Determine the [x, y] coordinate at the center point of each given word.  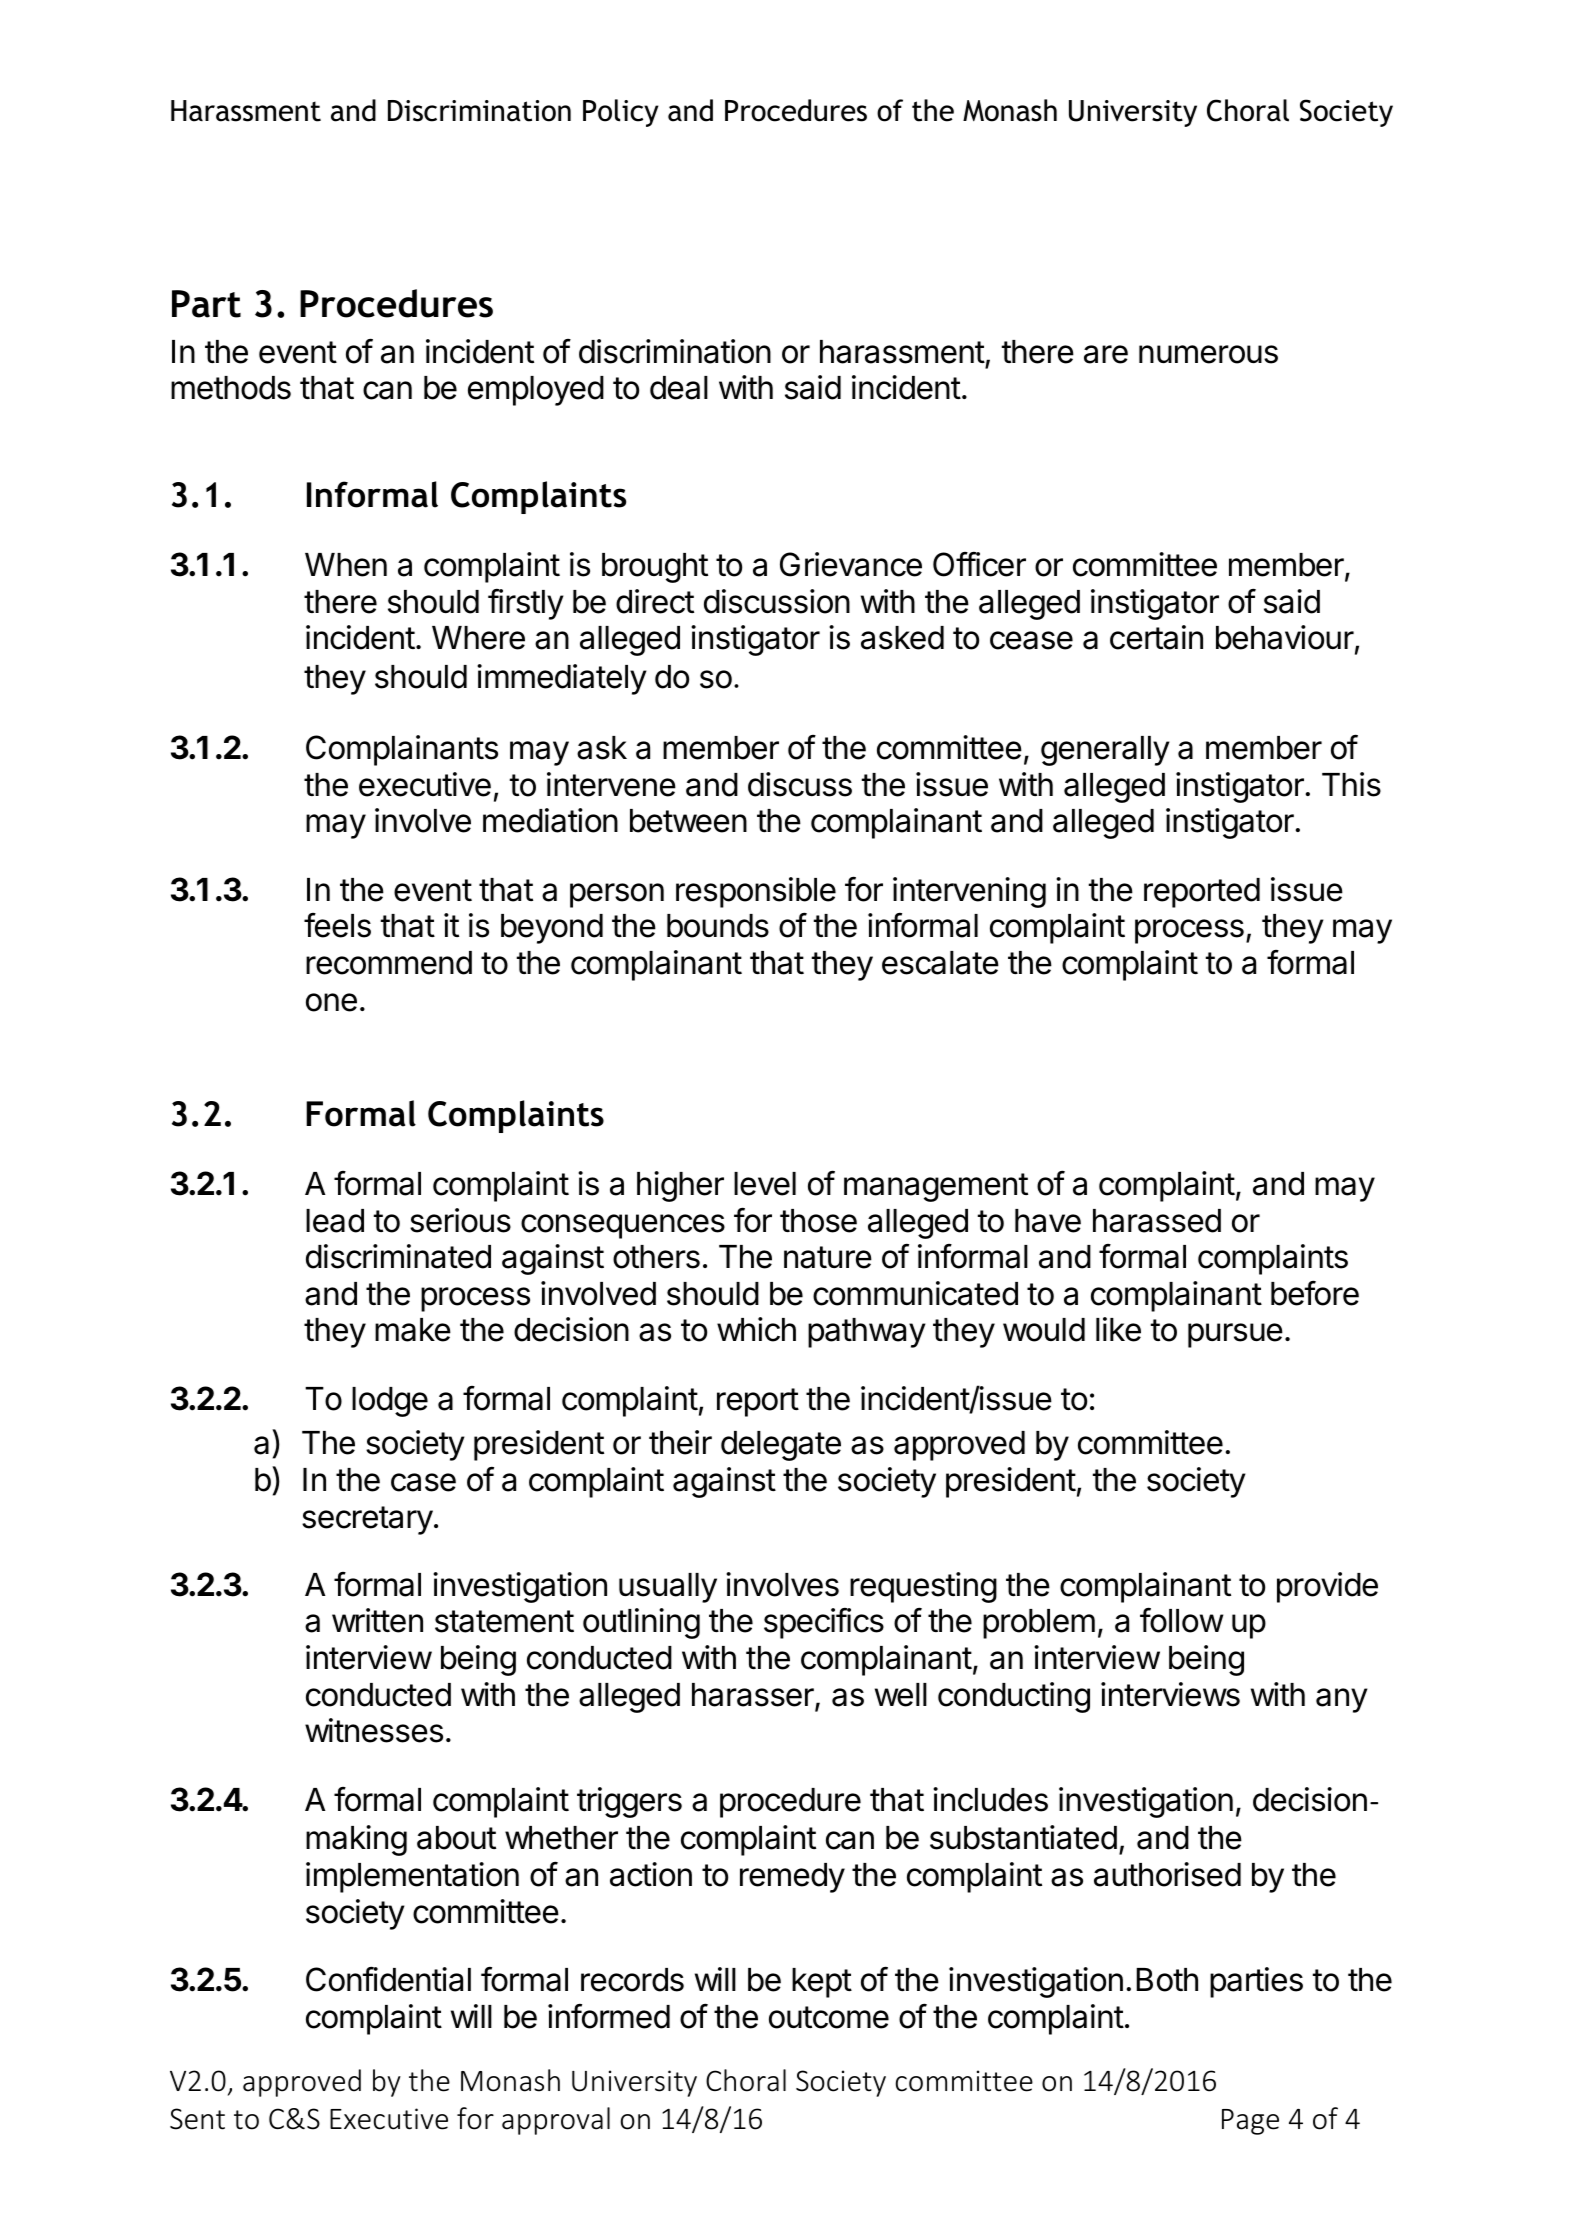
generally [1105, 751]
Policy [621, 113]
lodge [390, 1402]
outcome [829, 2017]
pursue [1235, 1335]
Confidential [388, 1979]
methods [231, 388]
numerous [1208, 354]
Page [1250, 2122]
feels [337, 925]
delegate [781, 1446]
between [688, 821]
